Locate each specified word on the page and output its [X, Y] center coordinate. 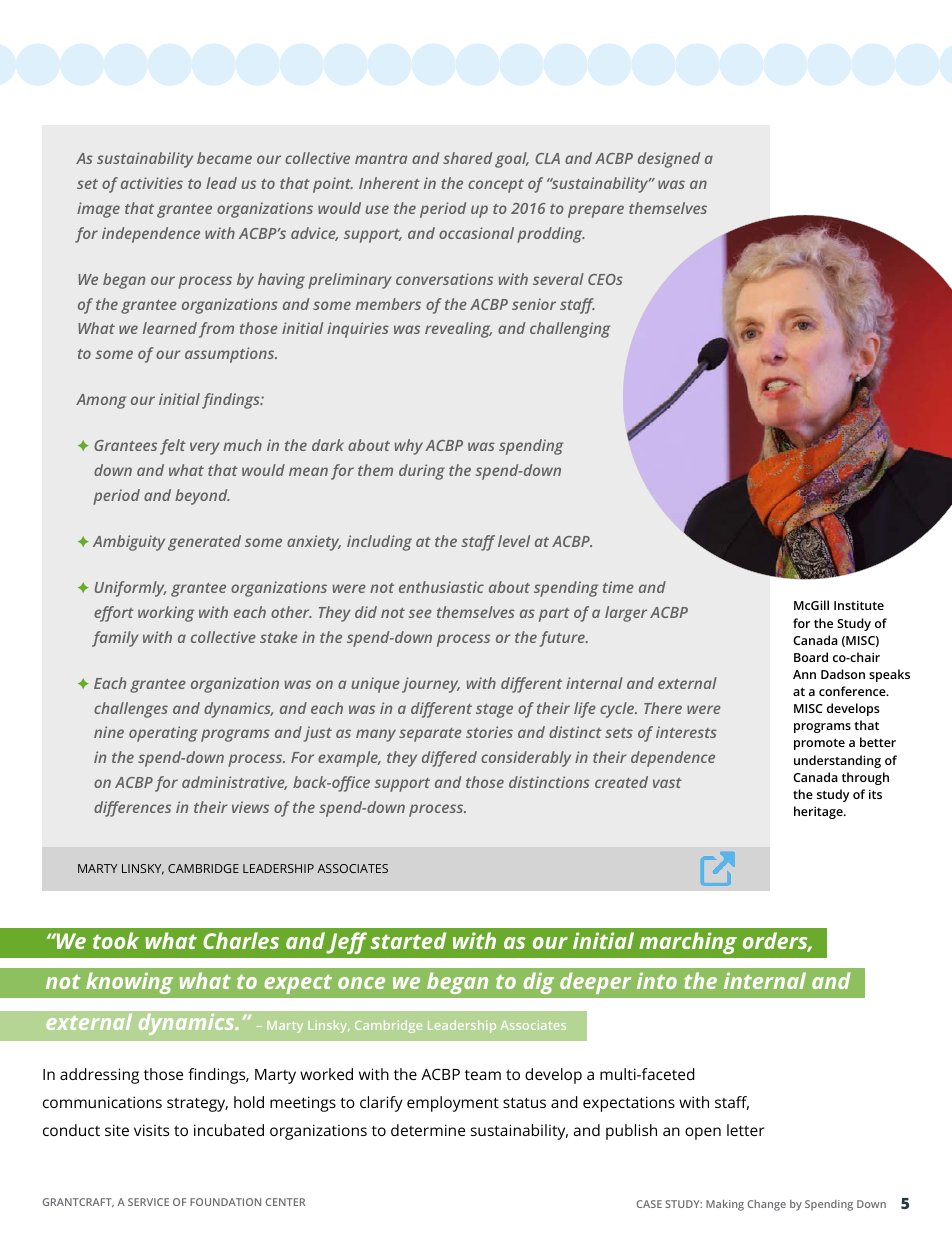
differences [132, 809]
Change [767, 1205]
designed [669, 160]
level [514, 541]
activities [152, 183]
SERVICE [148, 1202]
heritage [819, 812]
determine [428, 1130]
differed [449, 759]
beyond [202, 497]
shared [467, 158]
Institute [859, 605]
